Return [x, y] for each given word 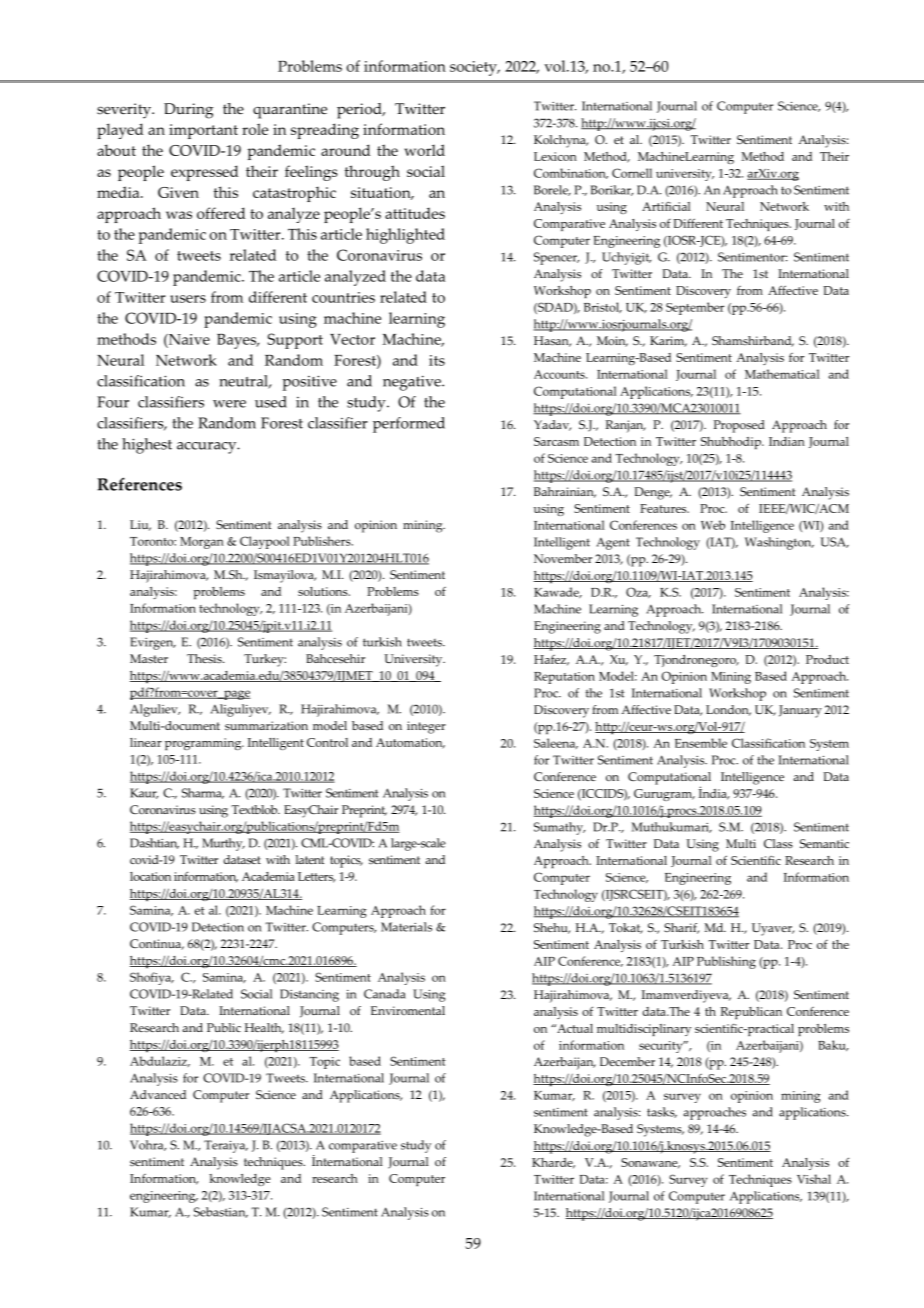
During [188, 111]
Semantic [824, 843]
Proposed [739, 426]
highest [147, 446]
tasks [662, 1112]
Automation [410, 743]
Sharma [203, 793]
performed [409, 425]
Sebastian [221, 1212]
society [474, 68]
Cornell [632, 173]
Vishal [814, 1179]
